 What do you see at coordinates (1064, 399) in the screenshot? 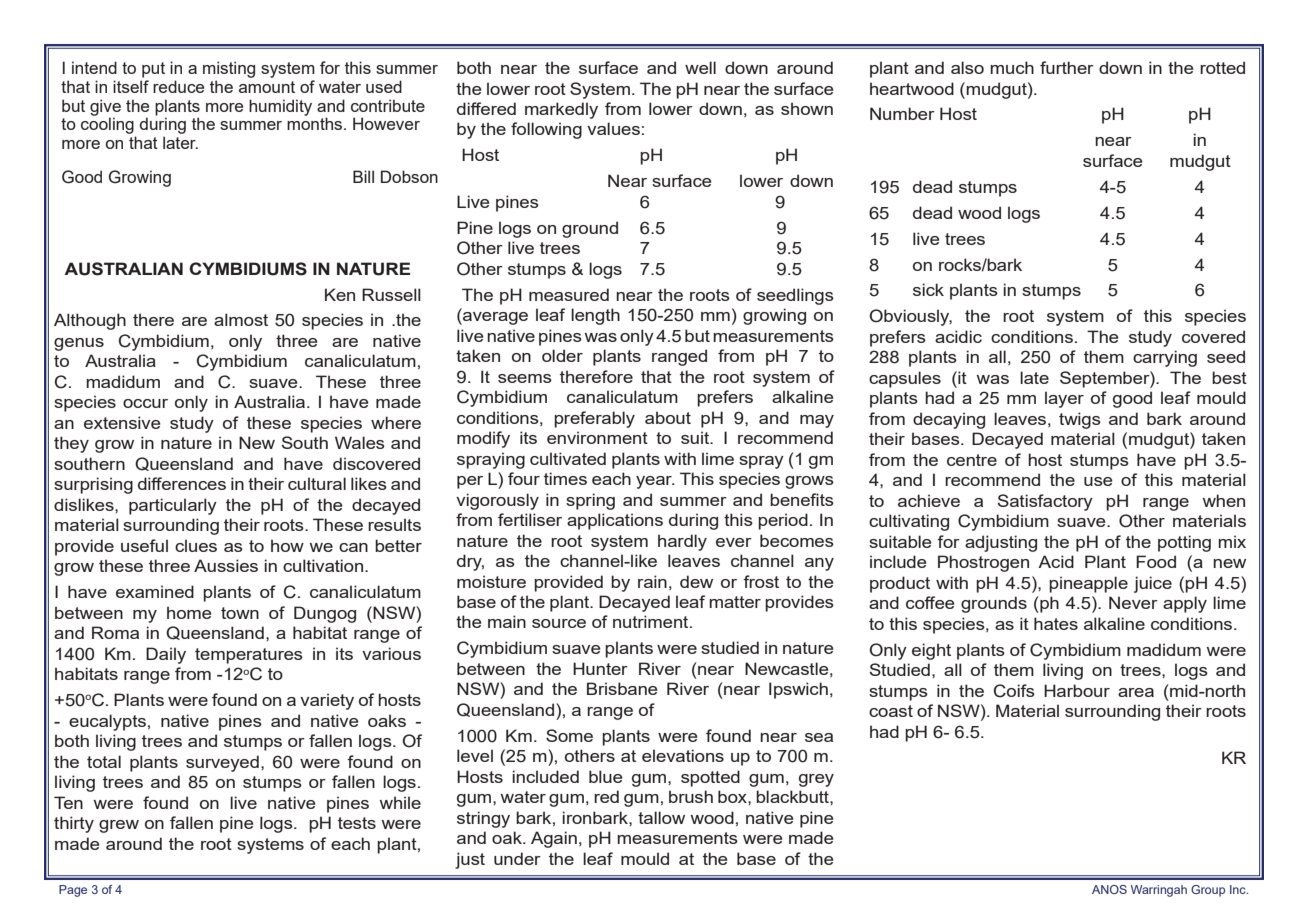
I see `layer` at bounding box center [1064, 399].
